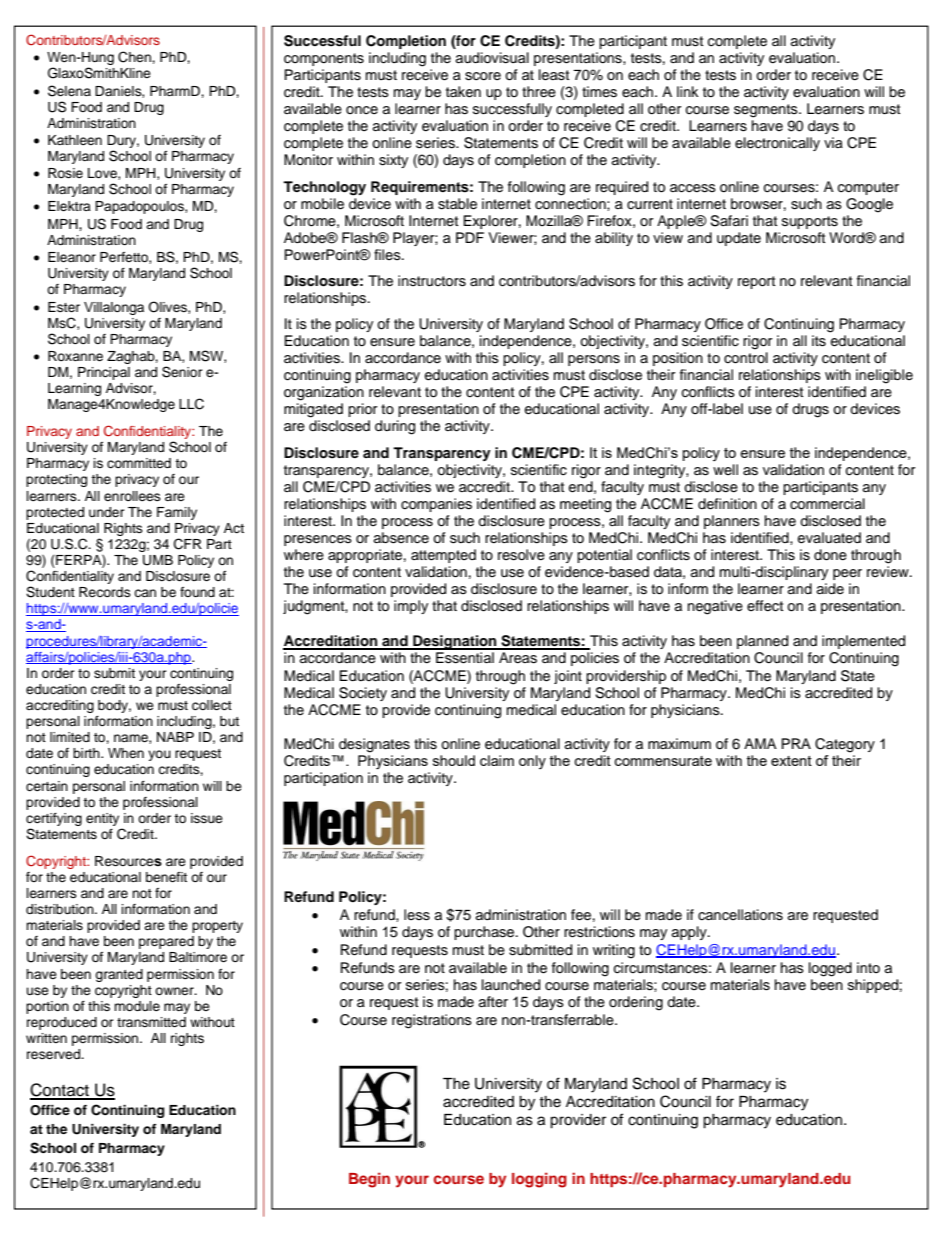  I want to click on committed, so click(139, 463).
